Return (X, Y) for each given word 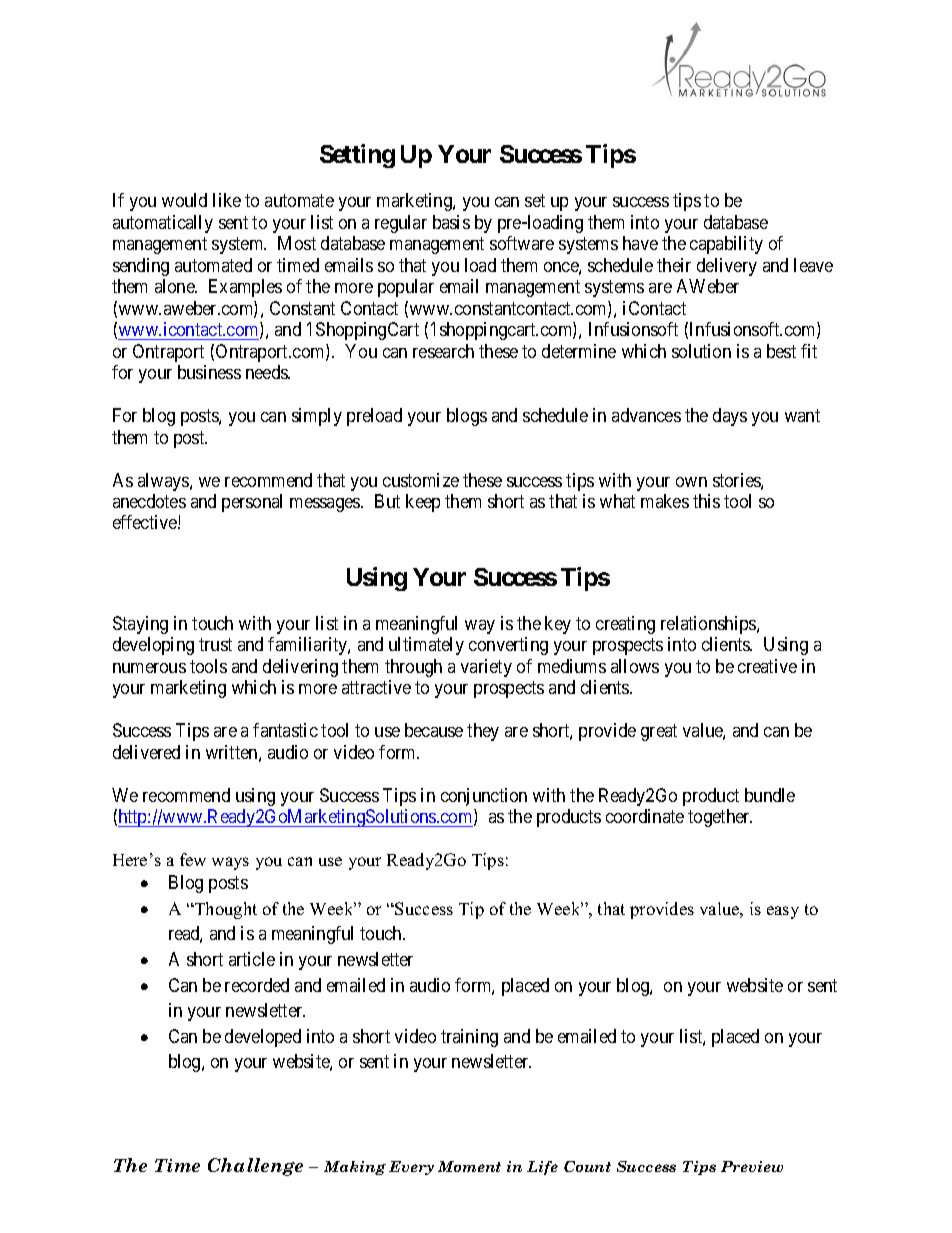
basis (451, 222)
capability (726, 245)
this (706, 501)
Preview (752, 1166)
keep (423, 503)
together (720, 818)
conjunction (484, 797)
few (193, 859)
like (227, 200)
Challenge (255, 1167)
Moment (469, 1166)
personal (252, 503)
